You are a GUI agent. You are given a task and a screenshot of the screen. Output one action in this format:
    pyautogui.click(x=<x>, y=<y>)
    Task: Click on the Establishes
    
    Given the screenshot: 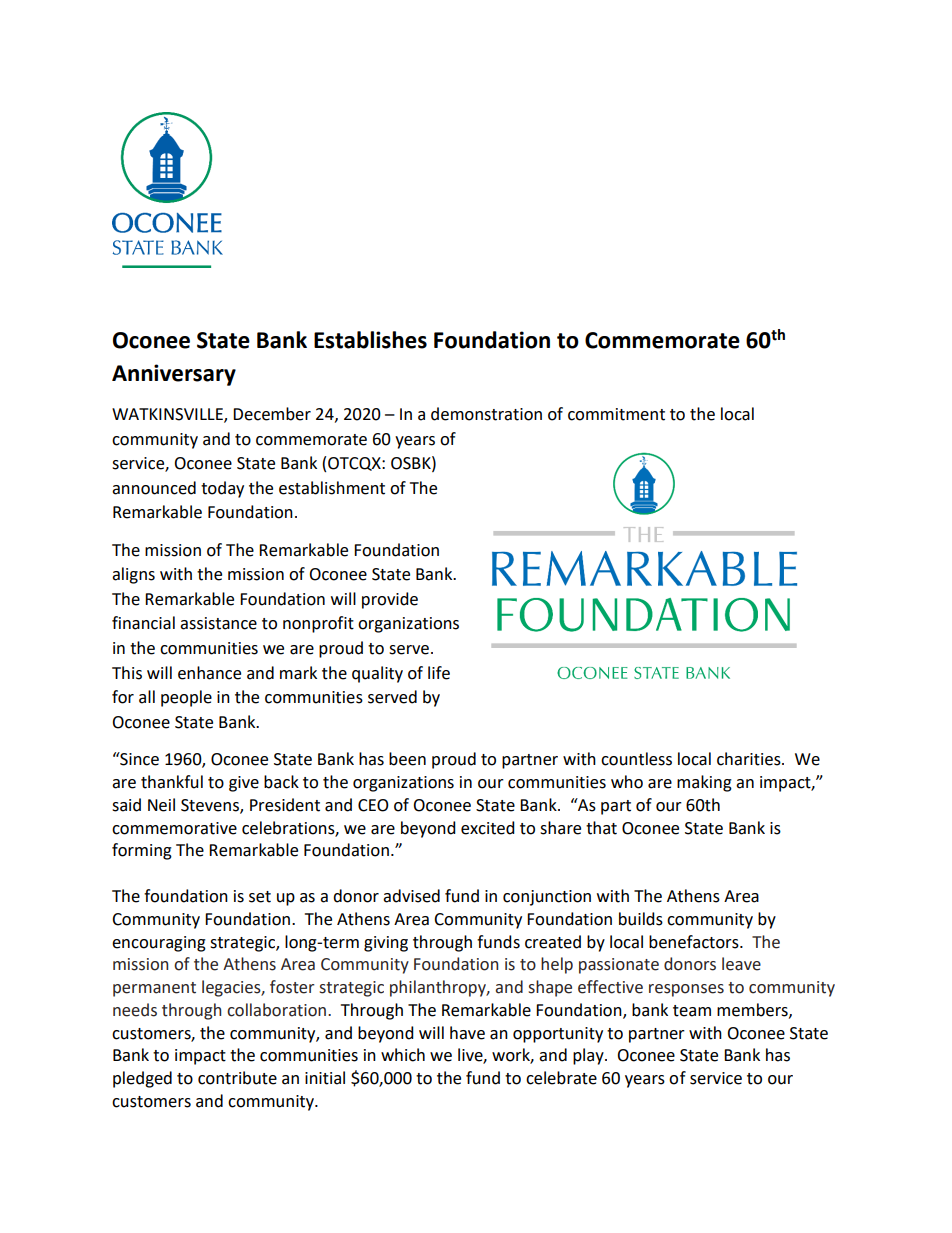 What is the action you would take?
    pyautogui.click(x=370, y=340)
